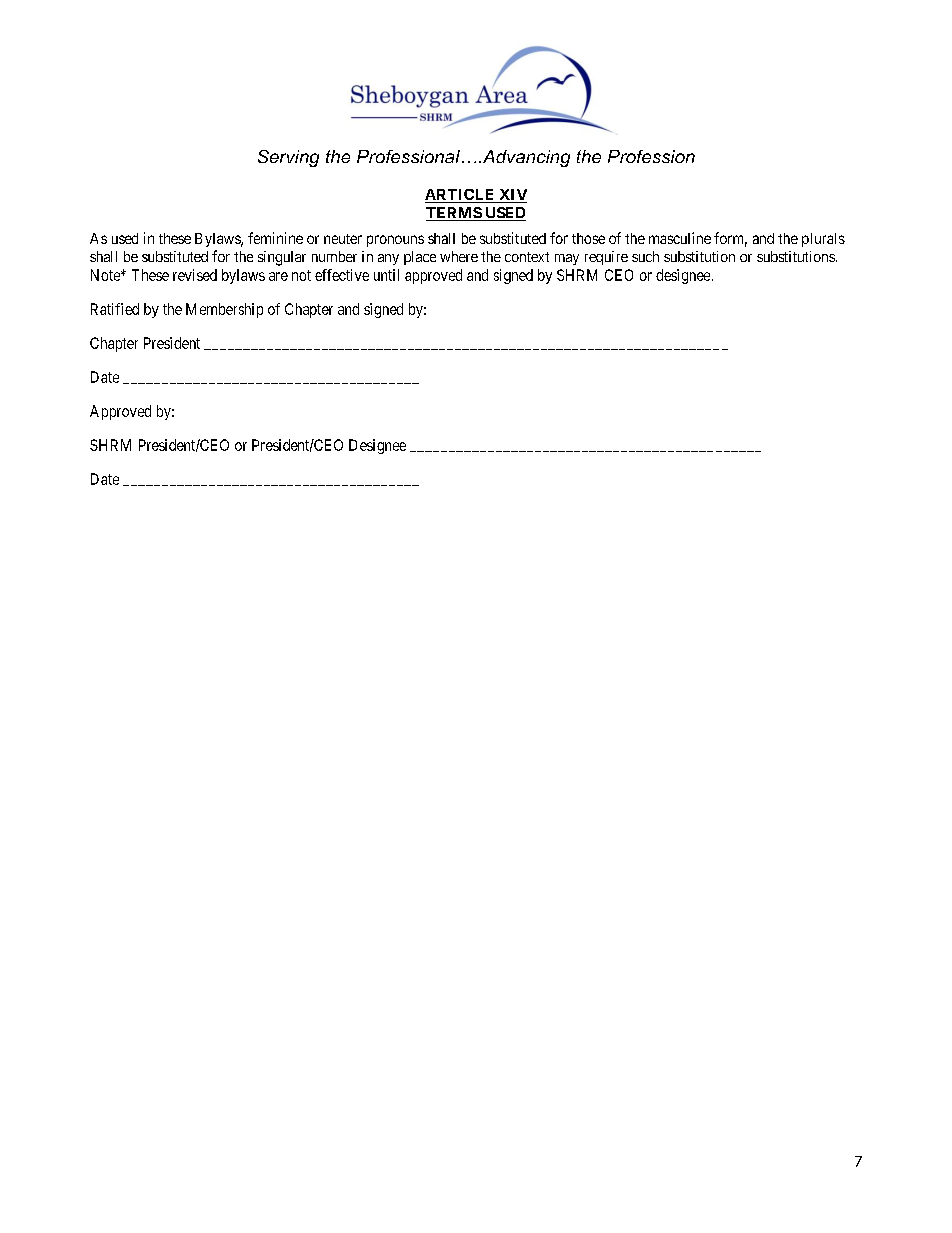  Describe the element at coordinates (588, 238) in the screenshot. I see `those` at that location.
